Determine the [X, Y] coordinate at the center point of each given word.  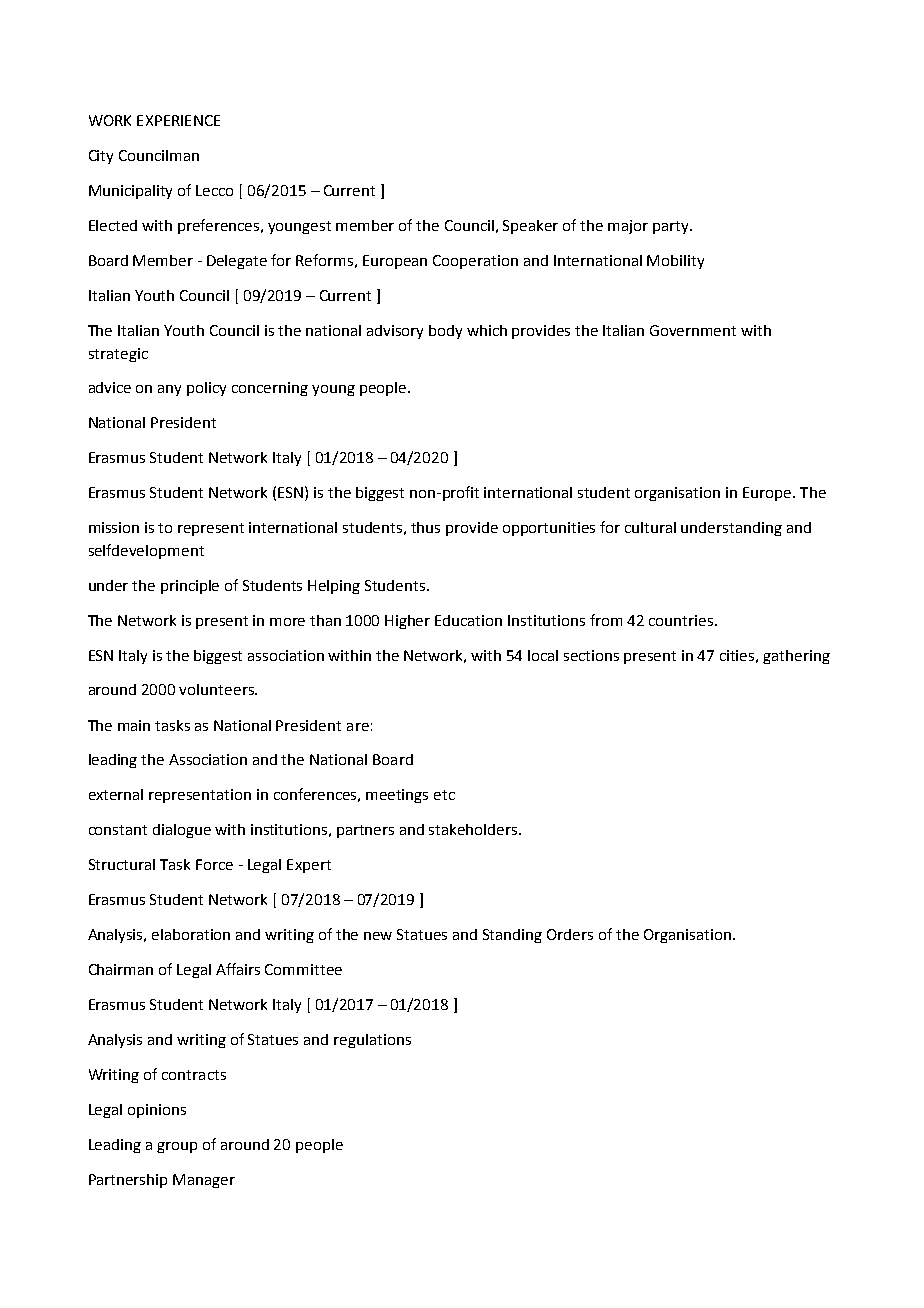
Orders [570, 934]
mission [114, 527]
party [672, 227]
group [177, 1147]
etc [444, 795]
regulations [372, 1041]
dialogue [182, 831]
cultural [650, 527]
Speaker [530, 227]
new [378, 936]
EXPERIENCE [178, 120]
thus [425, 527]
